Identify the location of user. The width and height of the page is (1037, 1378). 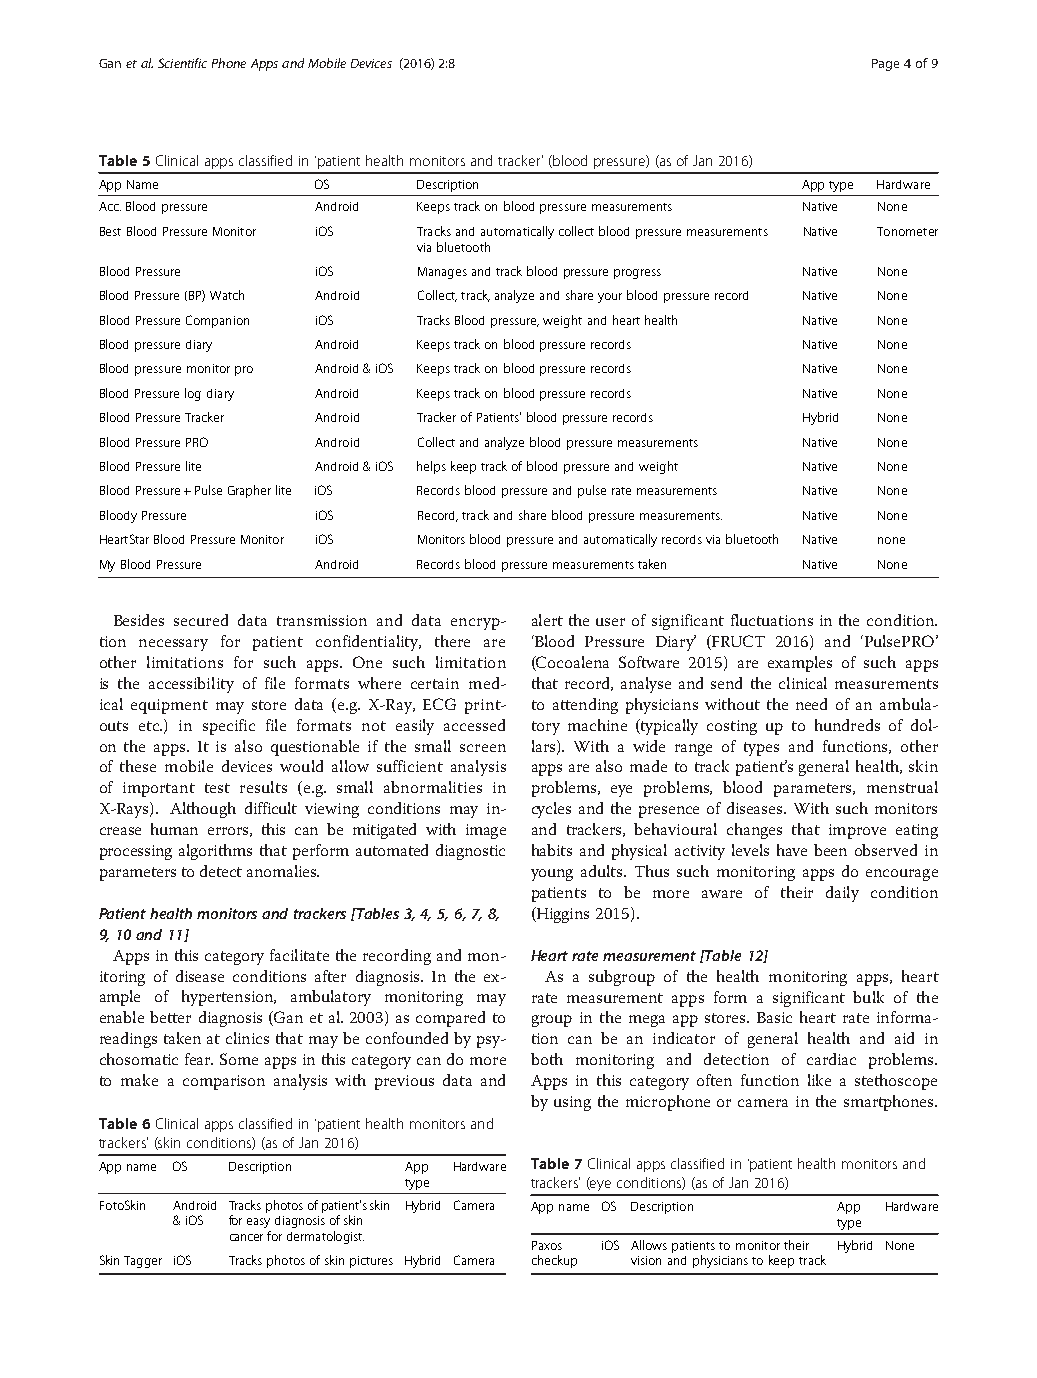
(610, 622).
